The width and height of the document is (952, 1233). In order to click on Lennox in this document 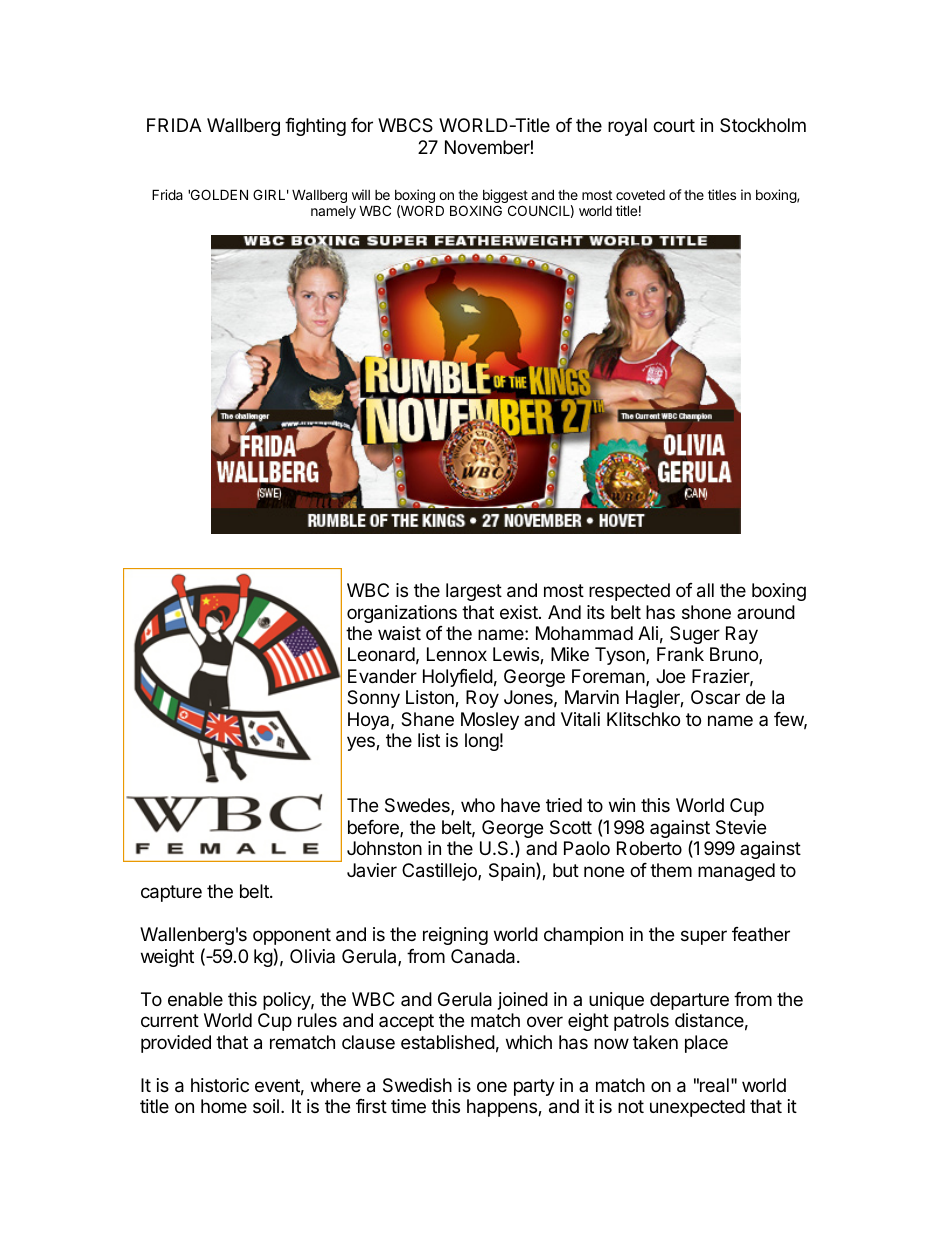, I will do `click(457, 654)`.
